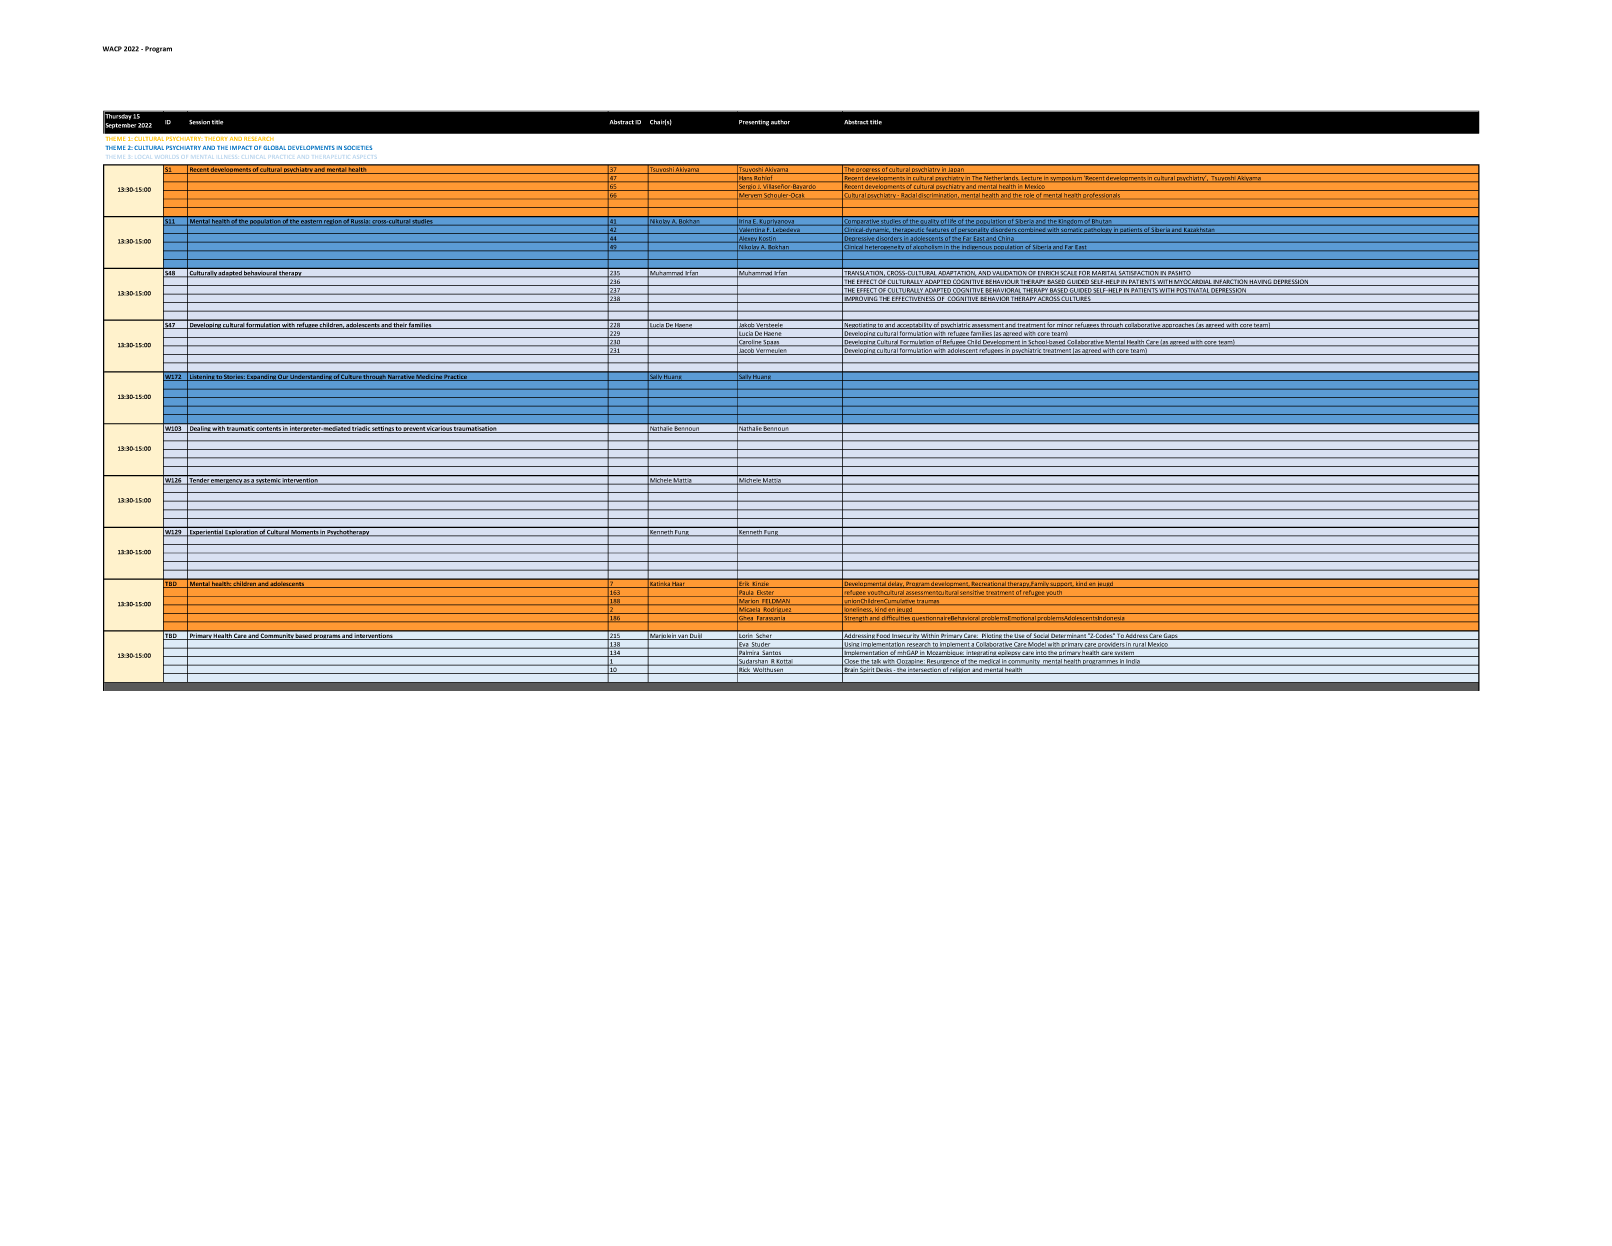 This screenshot has width=1612, height=1246. I want to click on prevent, so click(414, 430).
